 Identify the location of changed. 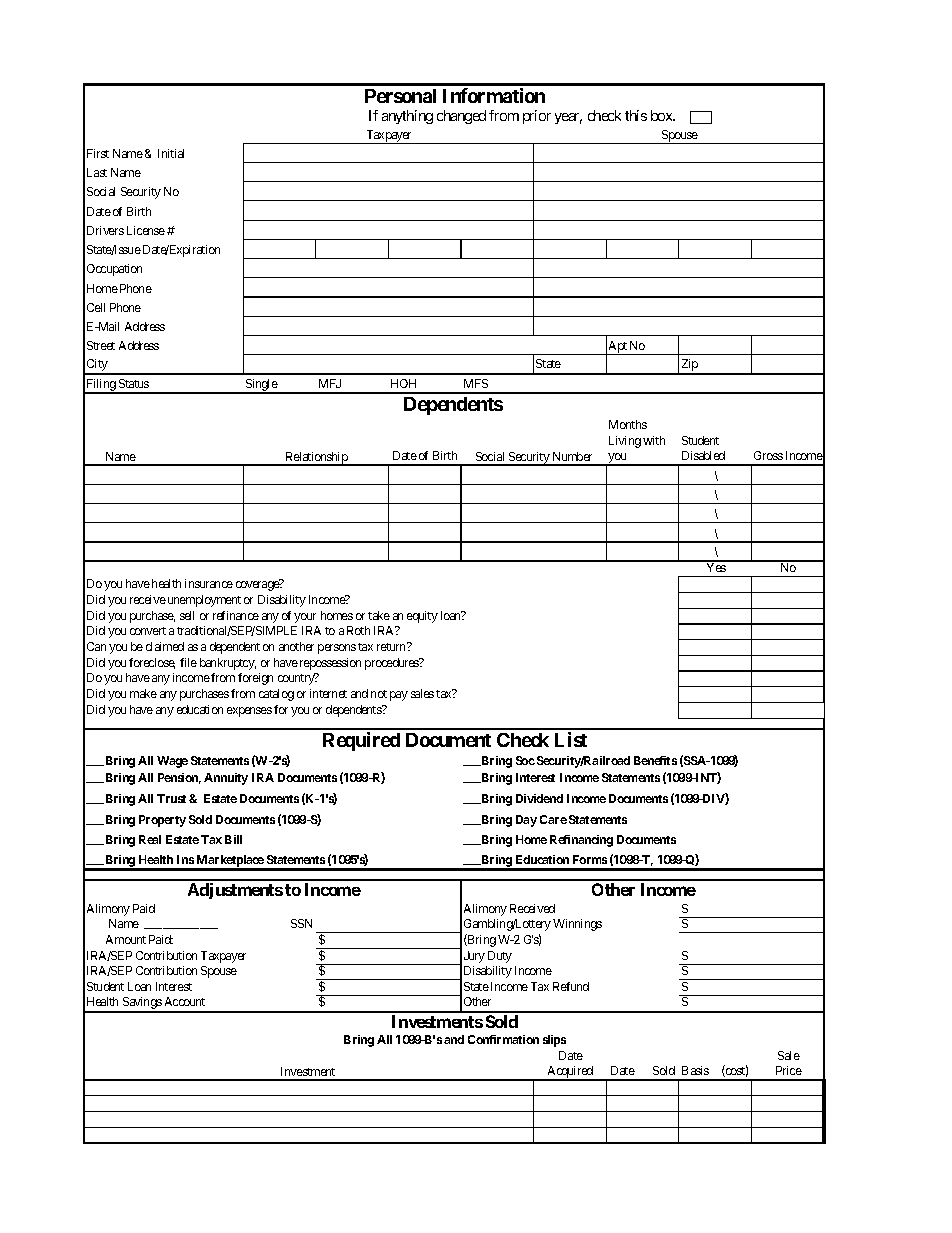
(461, 117).
